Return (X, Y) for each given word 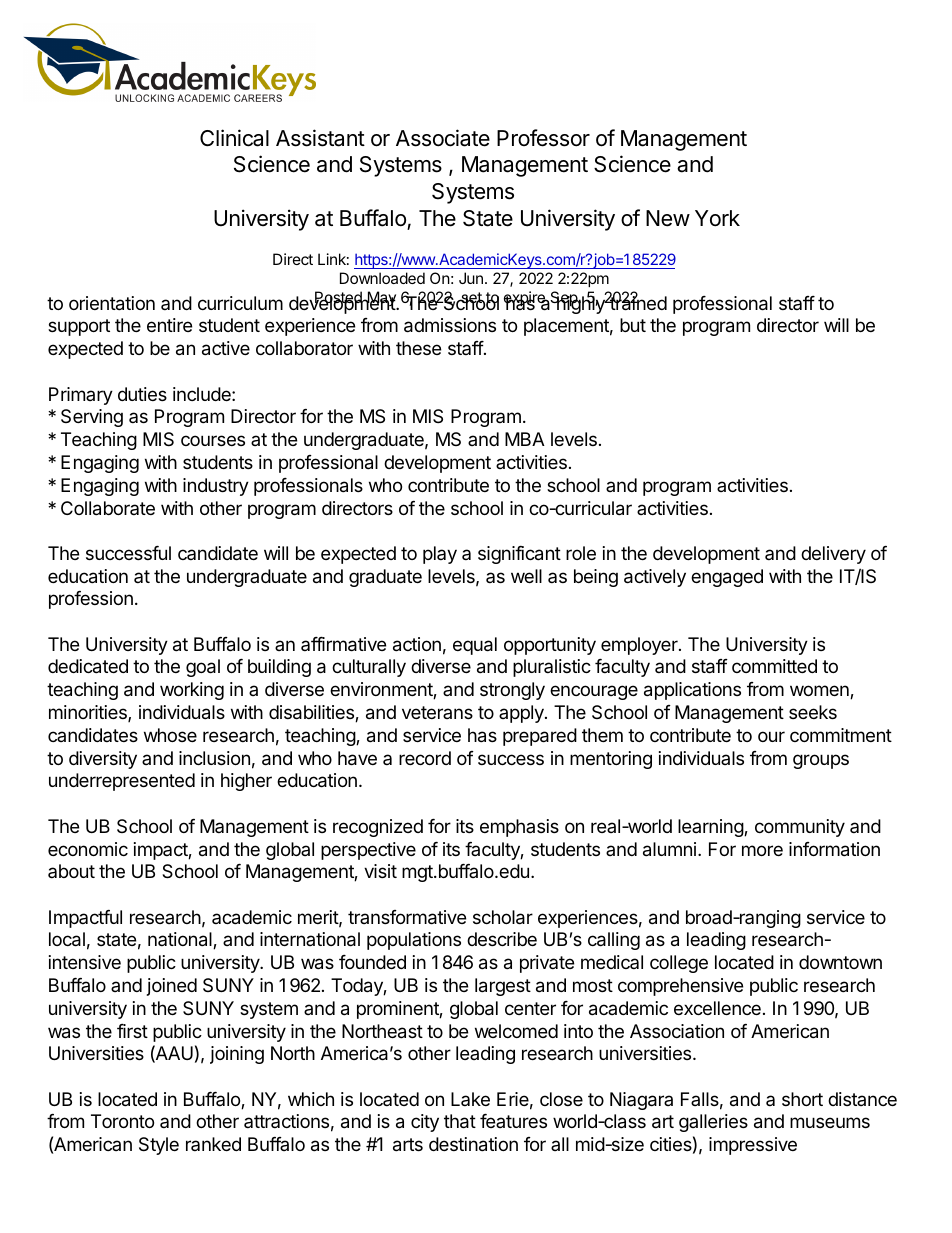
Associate (443, 138)
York (717, 218)
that (460, 1121)
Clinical (234, 138)
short (802, 1099)
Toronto (122, 1121)
